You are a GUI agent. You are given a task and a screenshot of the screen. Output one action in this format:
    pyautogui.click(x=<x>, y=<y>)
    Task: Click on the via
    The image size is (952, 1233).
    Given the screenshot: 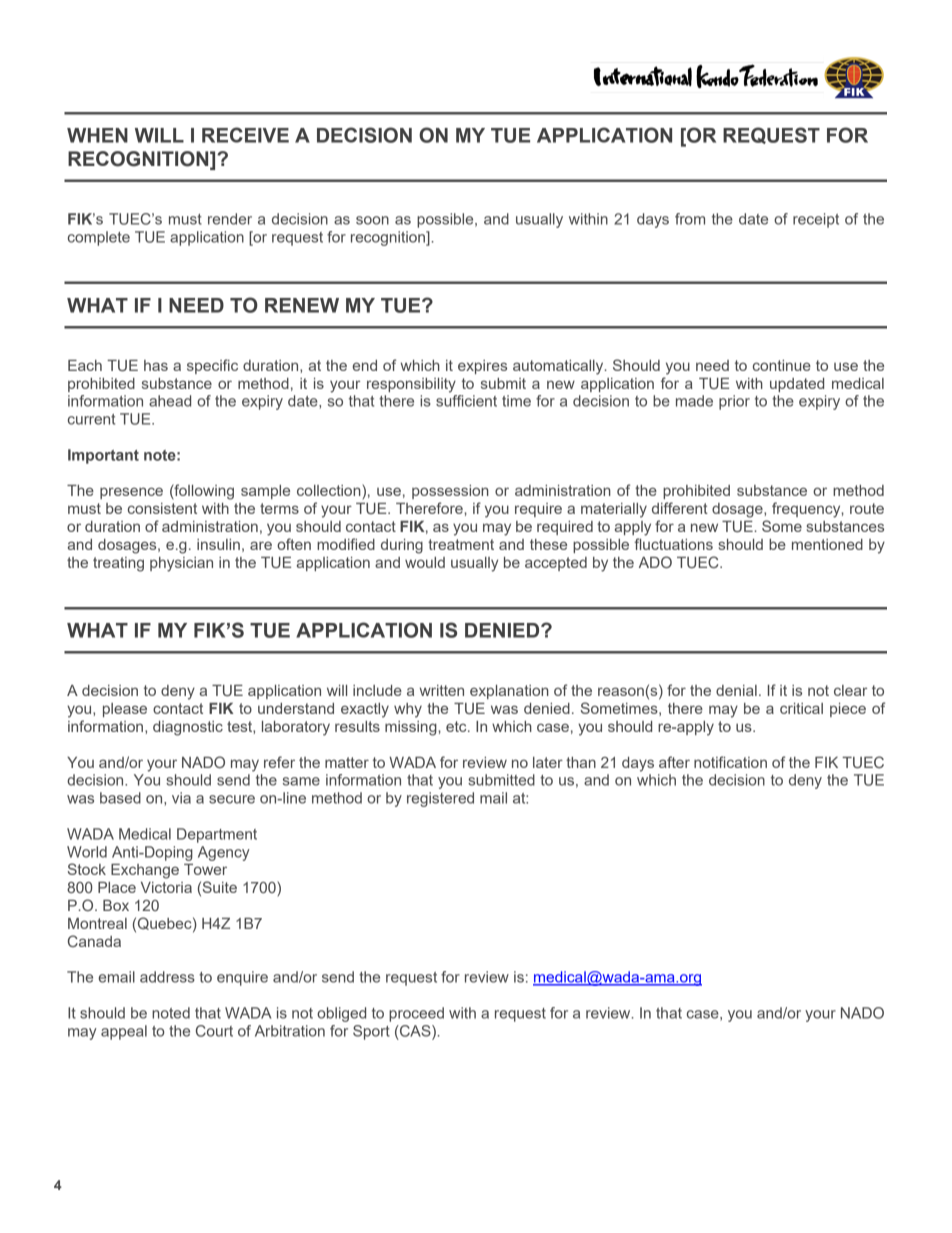 What is the action you would take?
    pyautogui.click(x=181, y=798)
